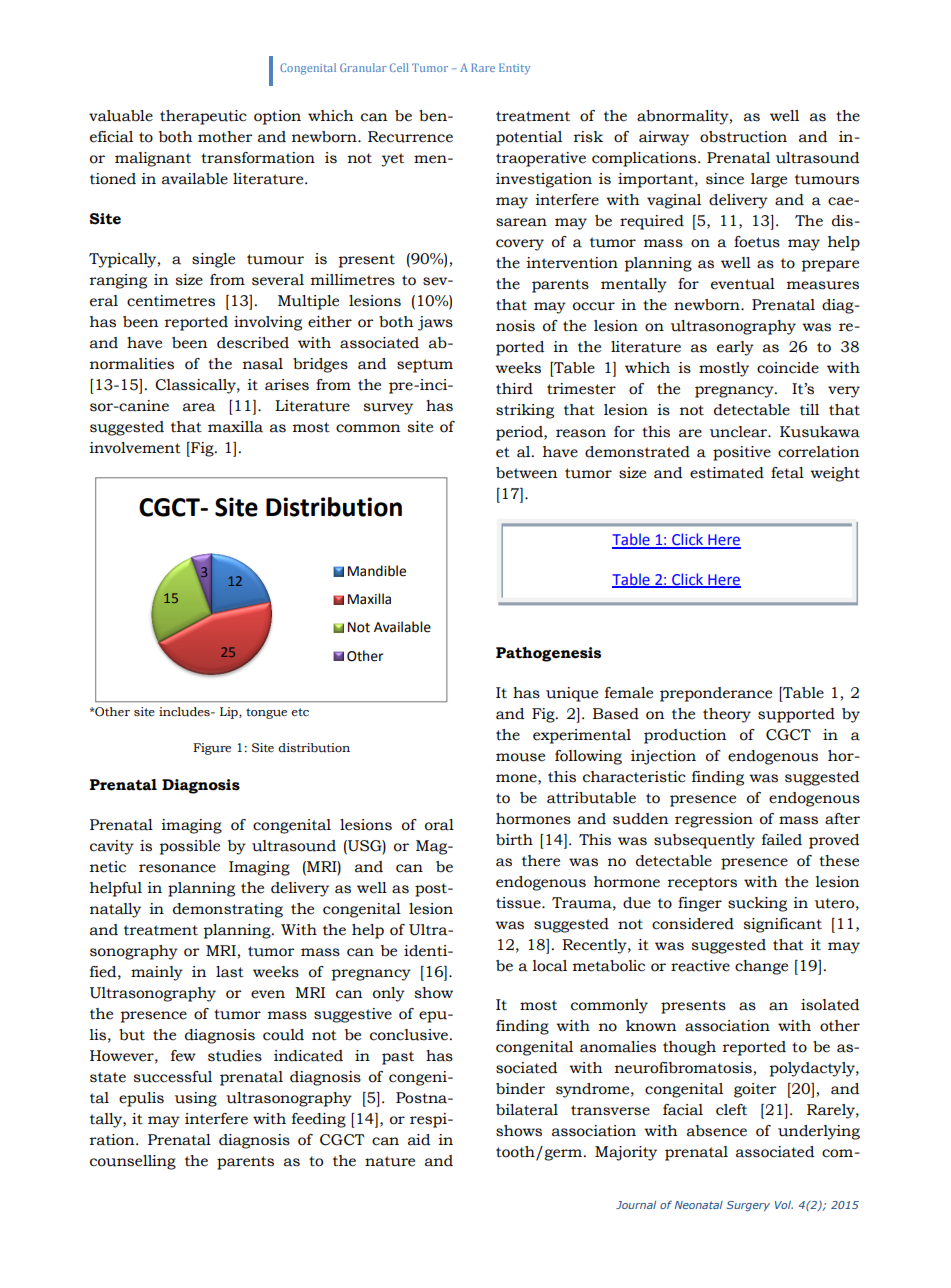 The image size is (951, 1288). Describe the element at coordinates (253, 343) in the screenshot. I see `described` at that location.
